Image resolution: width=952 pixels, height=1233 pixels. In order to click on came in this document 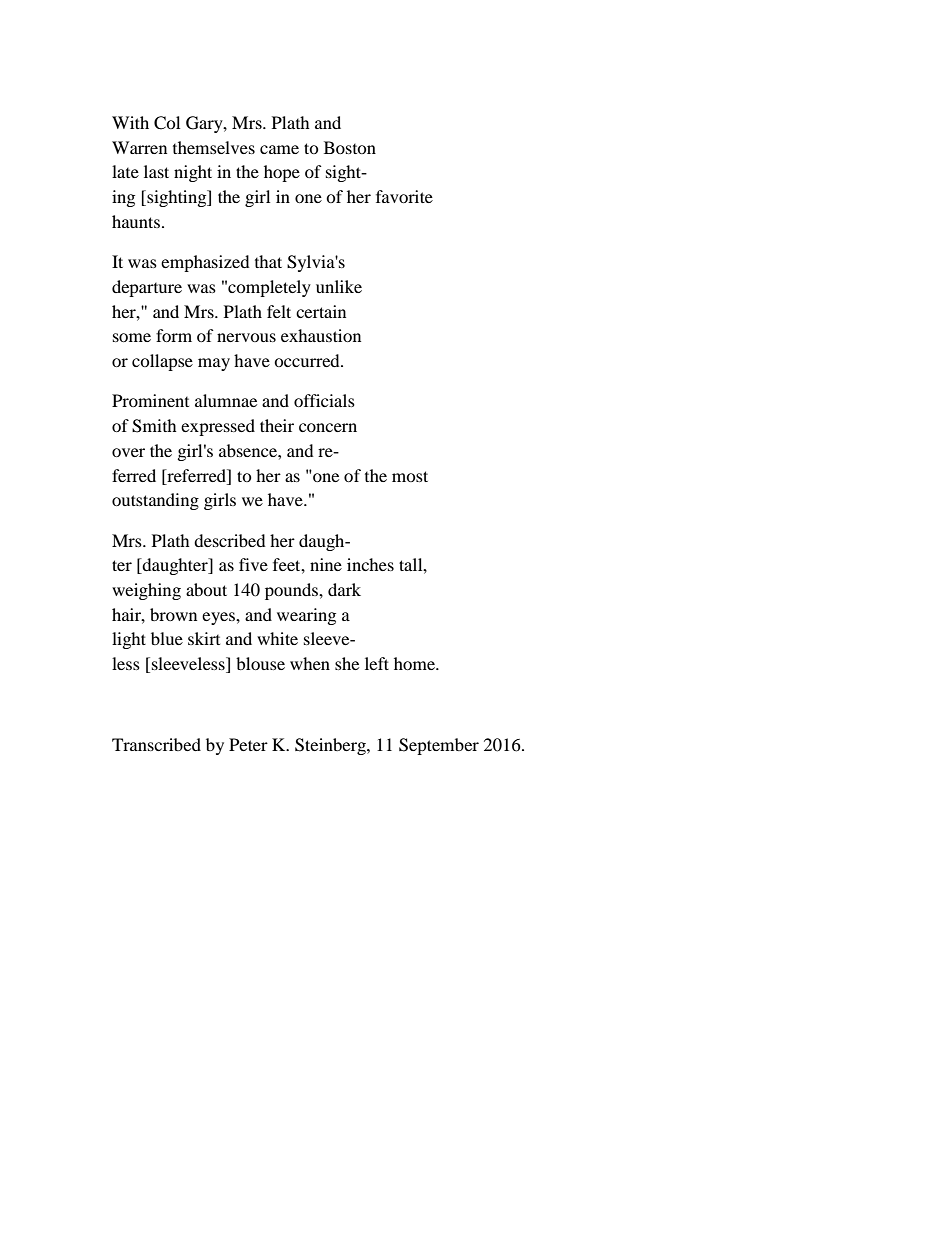, I will do `click(279, 149)`.
